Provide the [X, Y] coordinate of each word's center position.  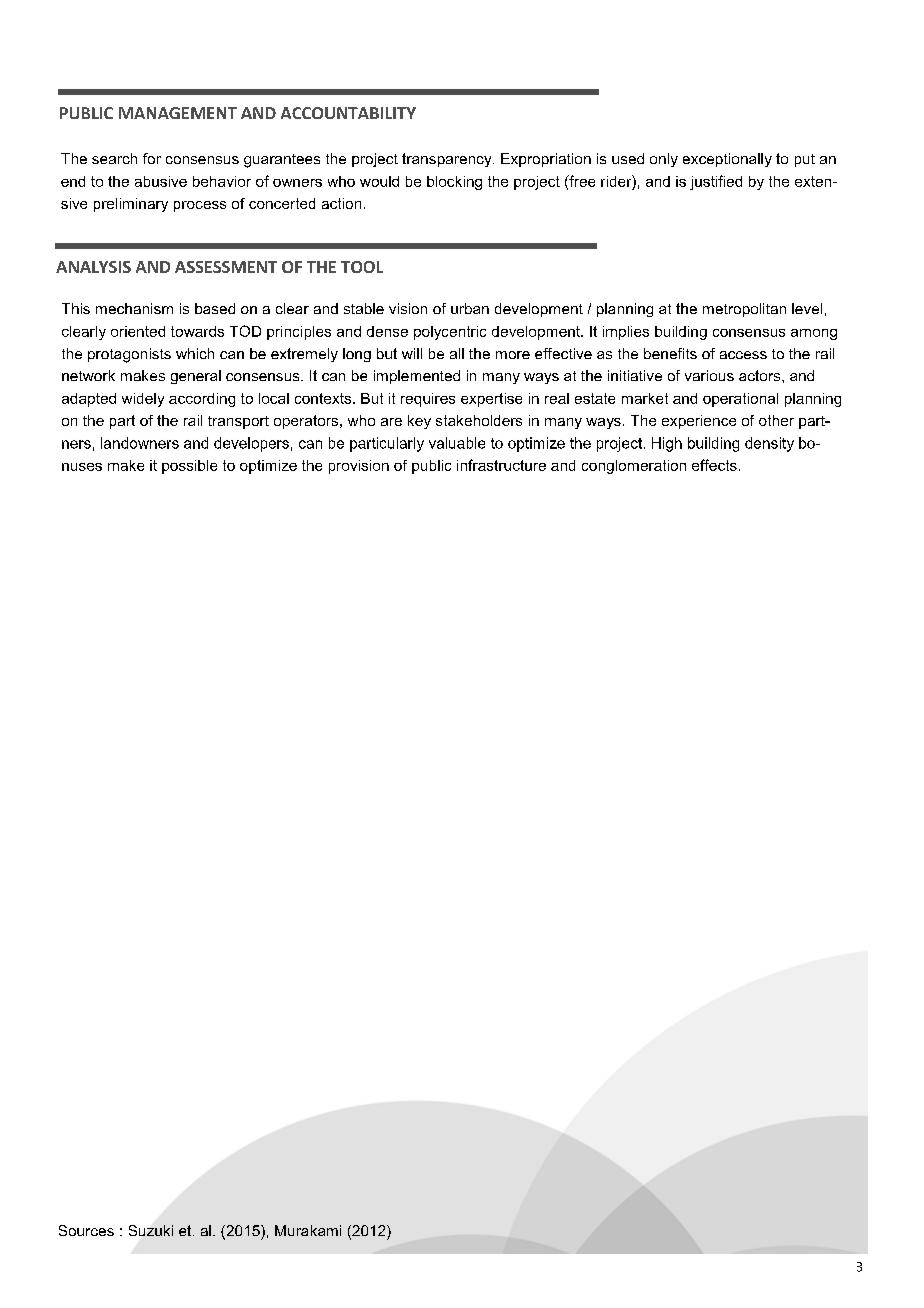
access [743, 355]
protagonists [129, 355]
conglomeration [634, 467]
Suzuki [151, 1230]
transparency [448, 160]
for [152, 158]
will [412, 353]
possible [189, 467]
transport [238, 422]
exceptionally [727, 160]
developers [251, 444]
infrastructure [501, 465]
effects [714, 465]
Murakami [308, 1230]
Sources [86, 1230]
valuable [457, 443]
